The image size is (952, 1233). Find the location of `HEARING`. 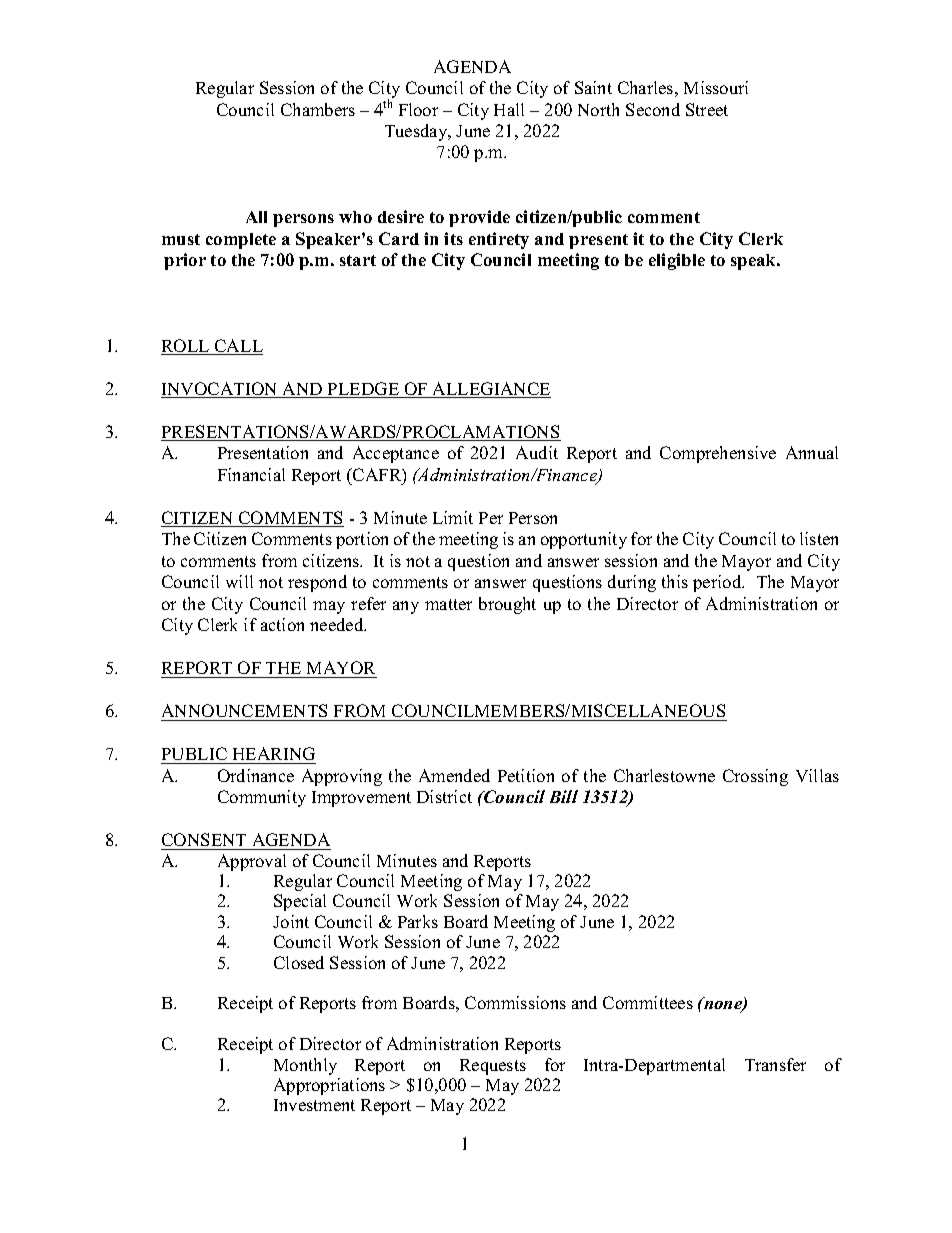

HEARING is located at coordinates (274, 753).
